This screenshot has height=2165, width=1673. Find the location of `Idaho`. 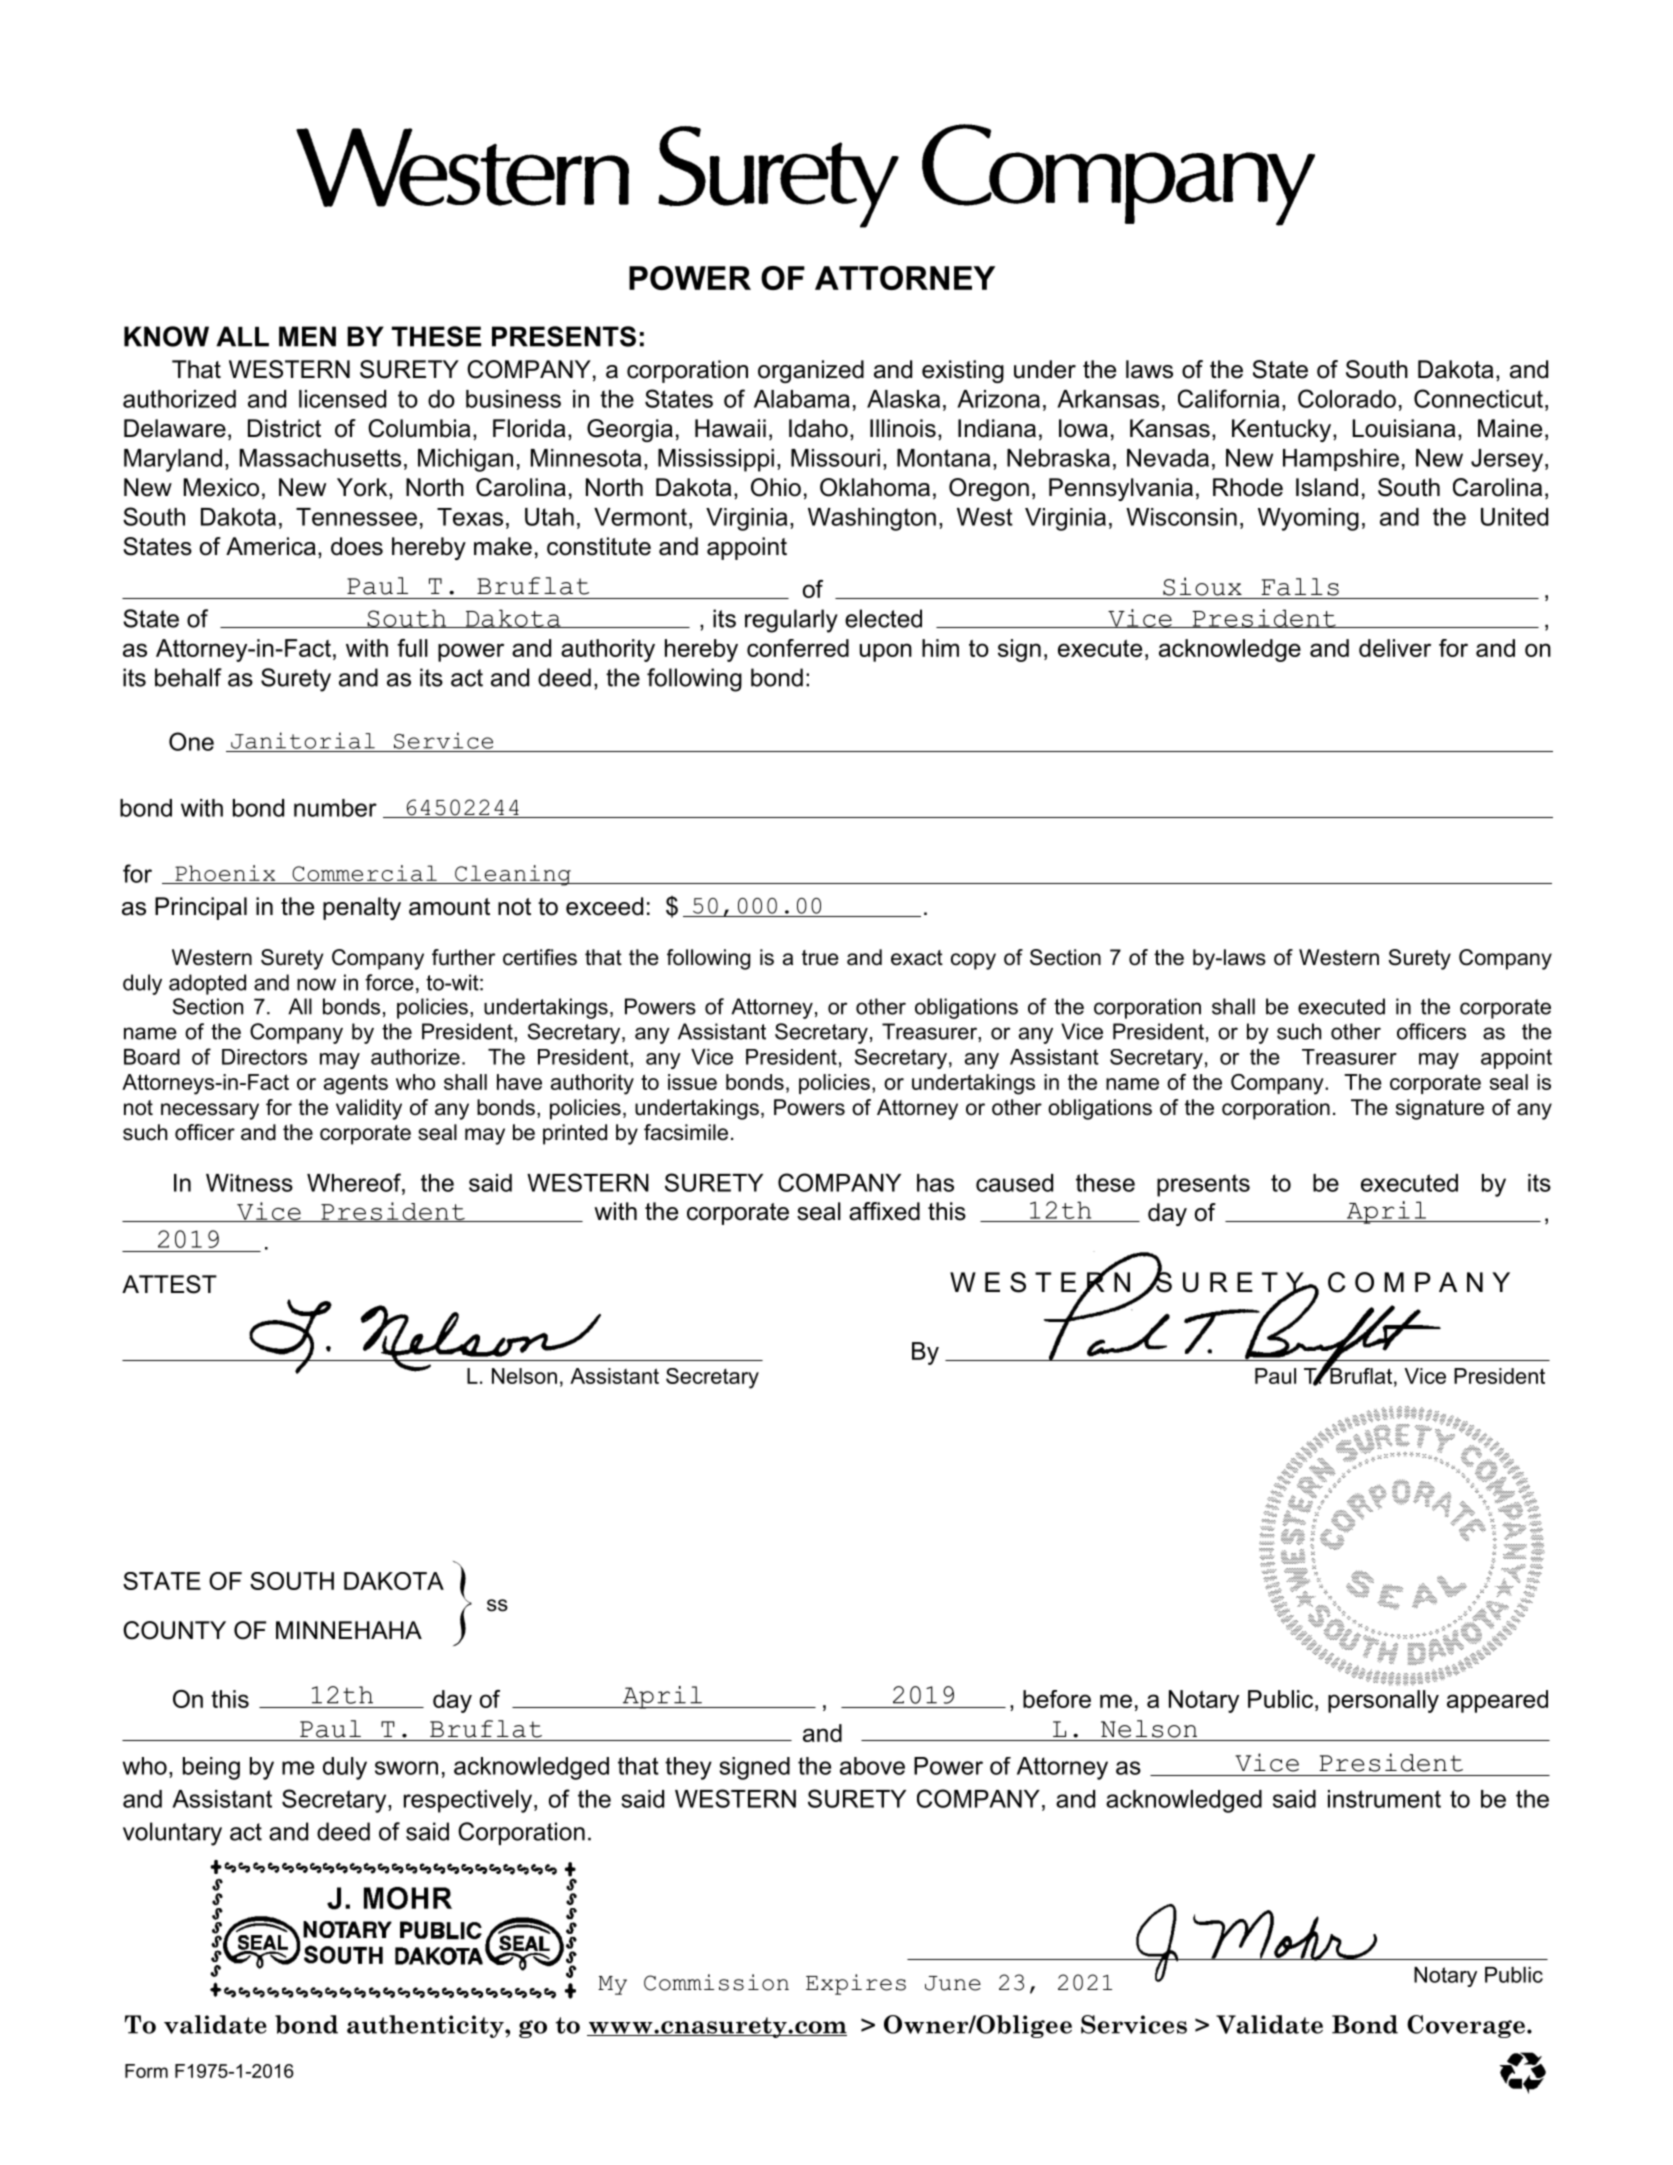

Idaho is located at coordinates (818, 428).
